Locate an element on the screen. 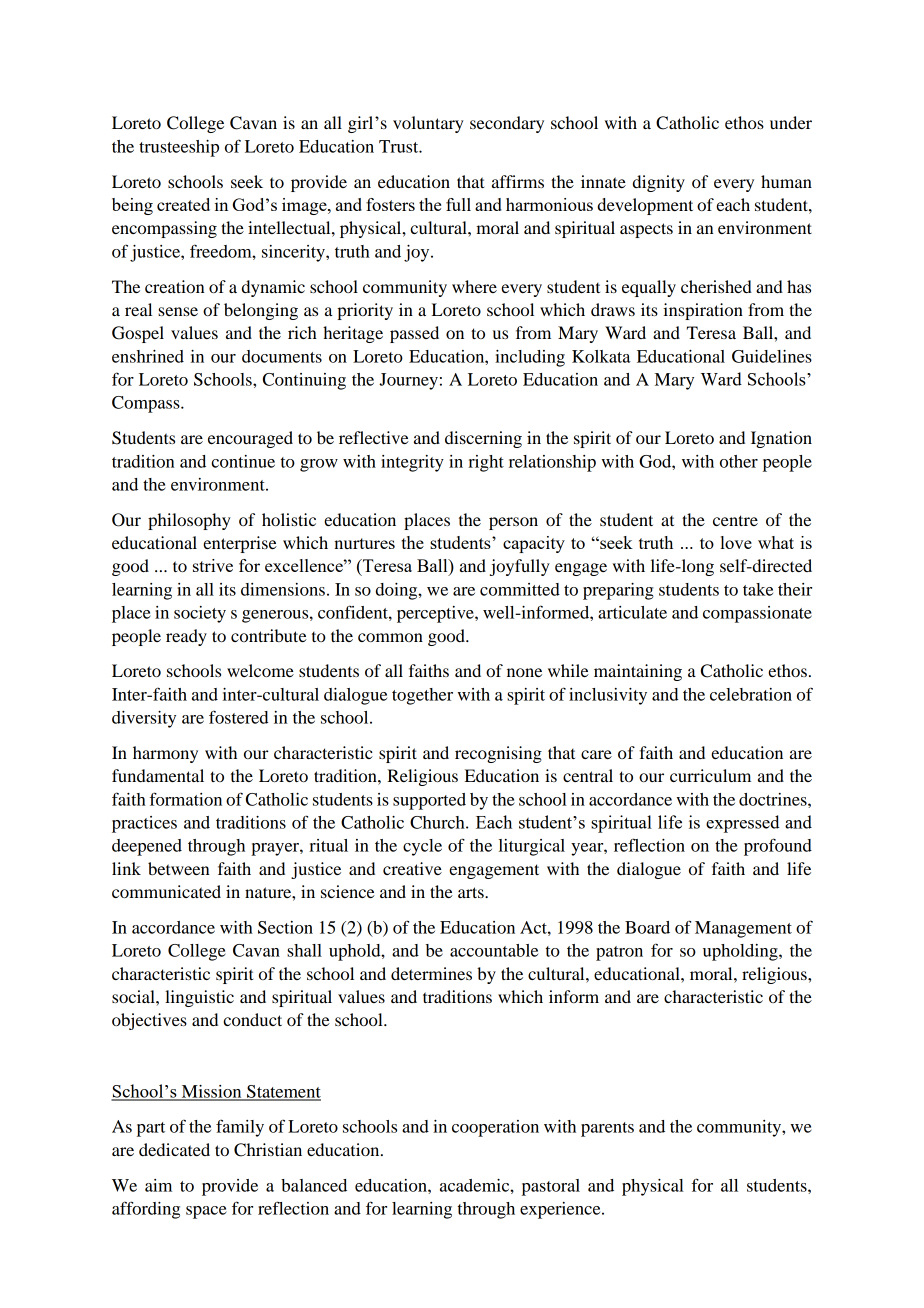 This screenshot has height=1308, width=924. voluntary is located at coordinates (428, 124).
